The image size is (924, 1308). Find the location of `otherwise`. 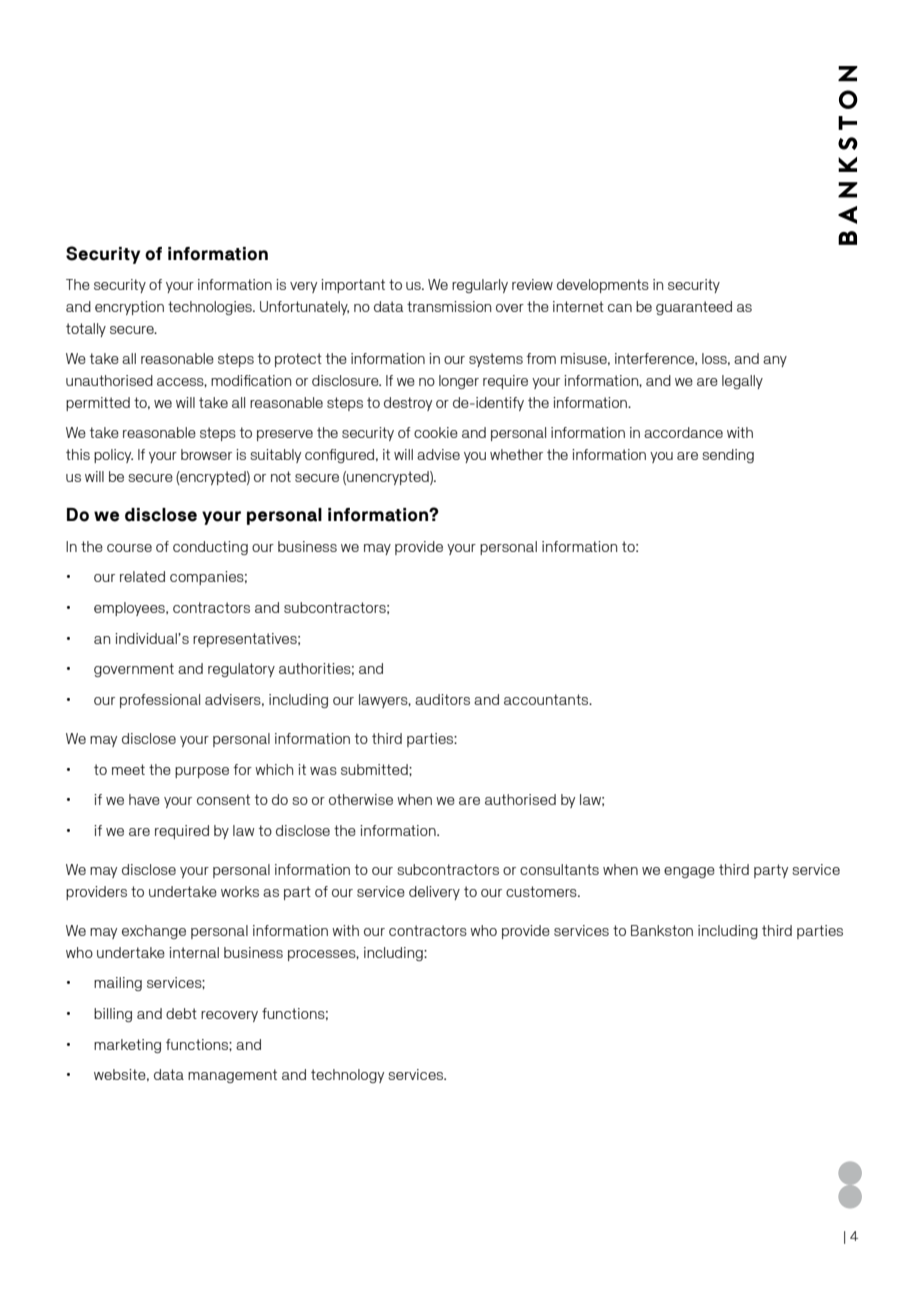

otherwise is located at coordinates (361, 799).
